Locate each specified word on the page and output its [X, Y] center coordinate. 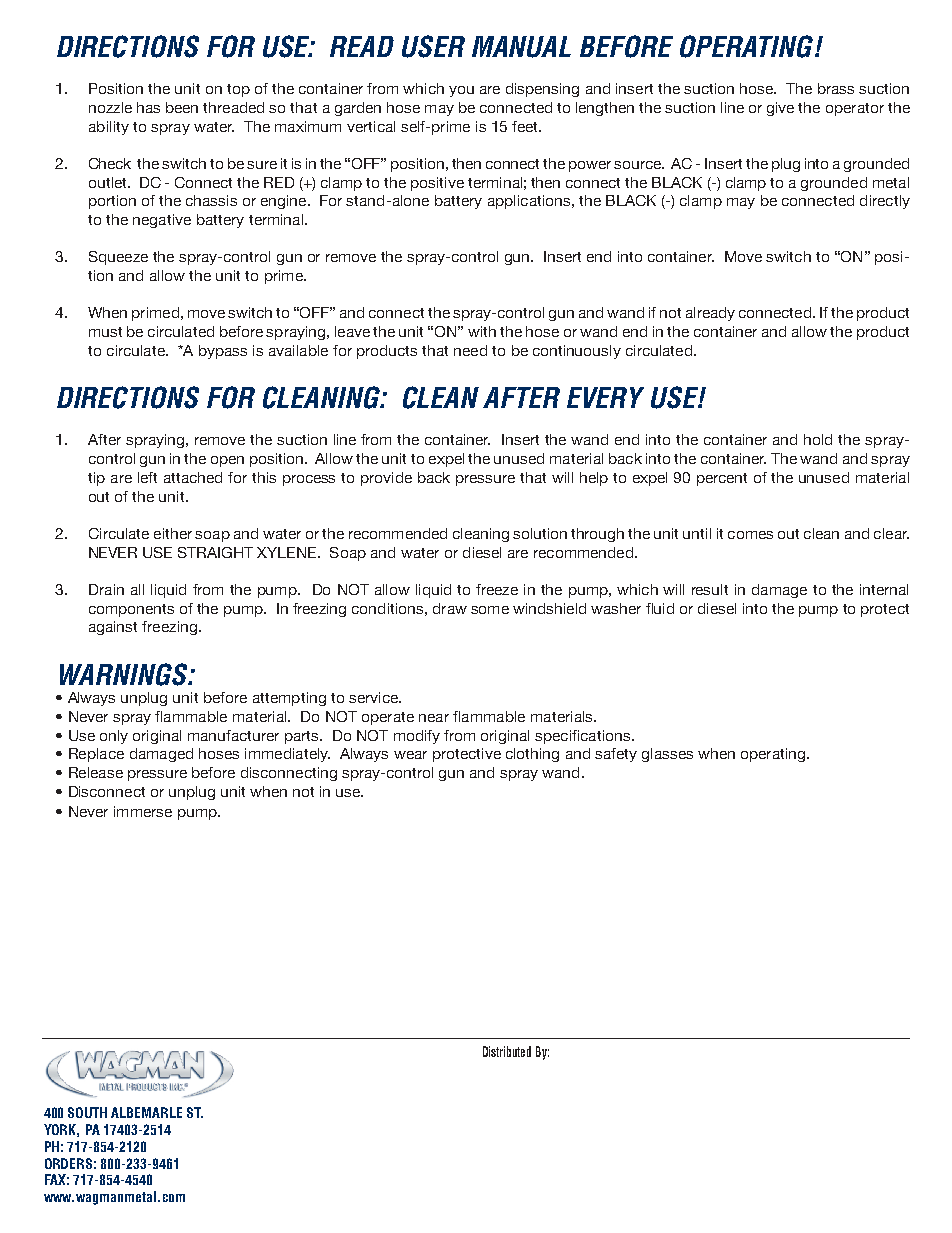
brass [836, 88]
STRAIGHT [215, 552]
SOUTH [87, 1112]
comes [750, 535]
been [182, 107]
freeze [497, 589]
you [461, 91]
